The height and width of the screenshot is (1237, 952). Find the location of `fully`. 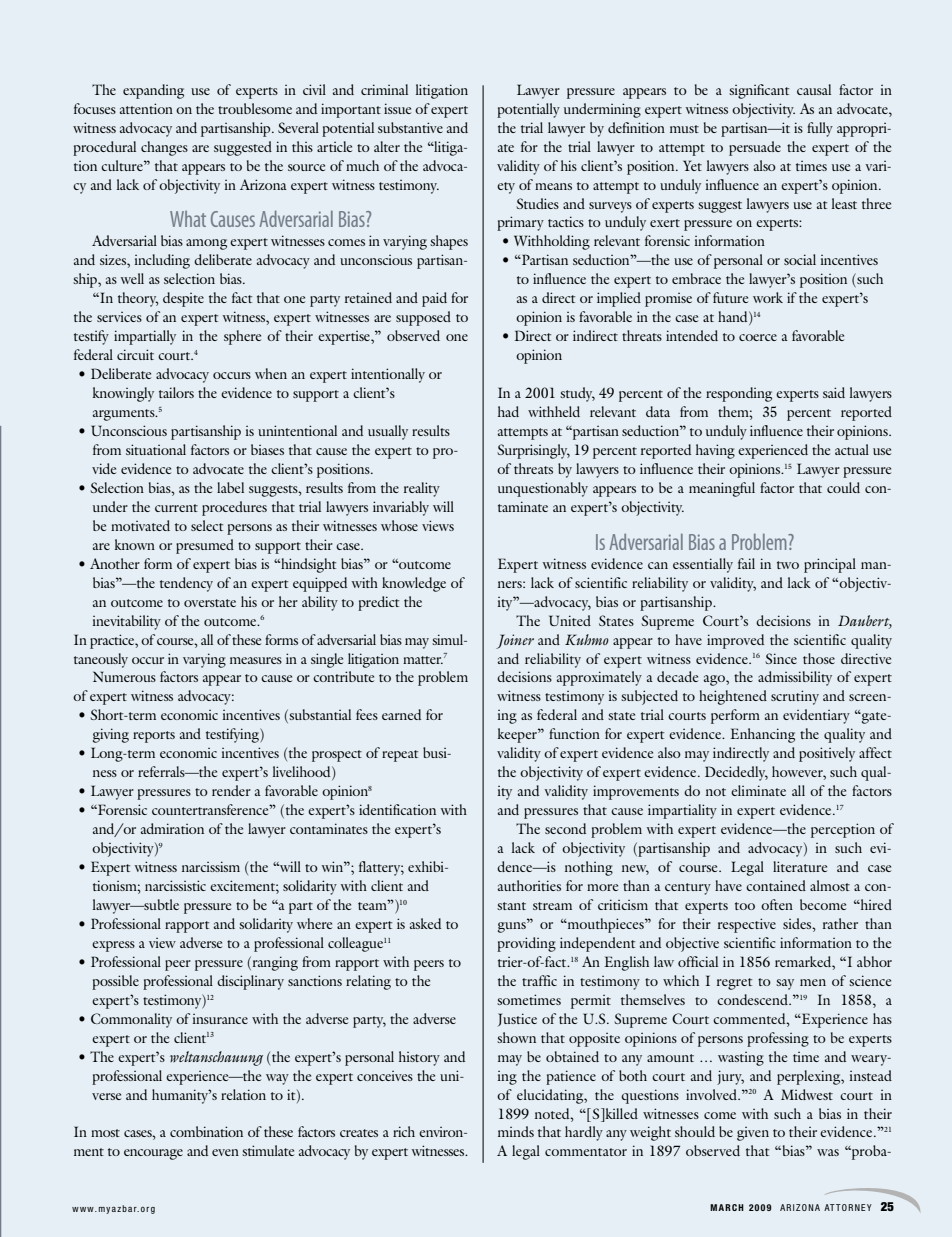

fully is located at coordinates (820, 129).
